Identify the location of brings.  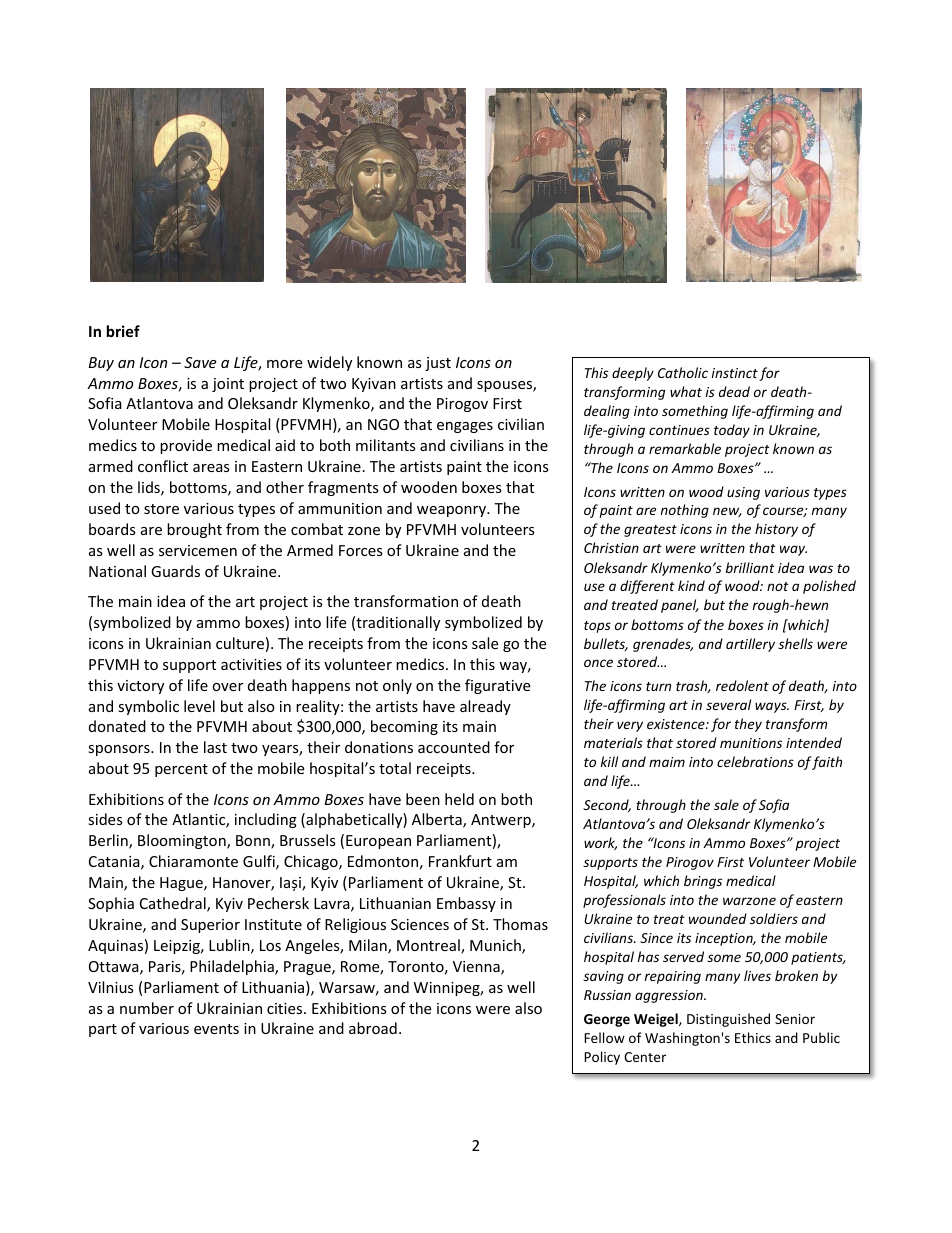
(703, 882).
